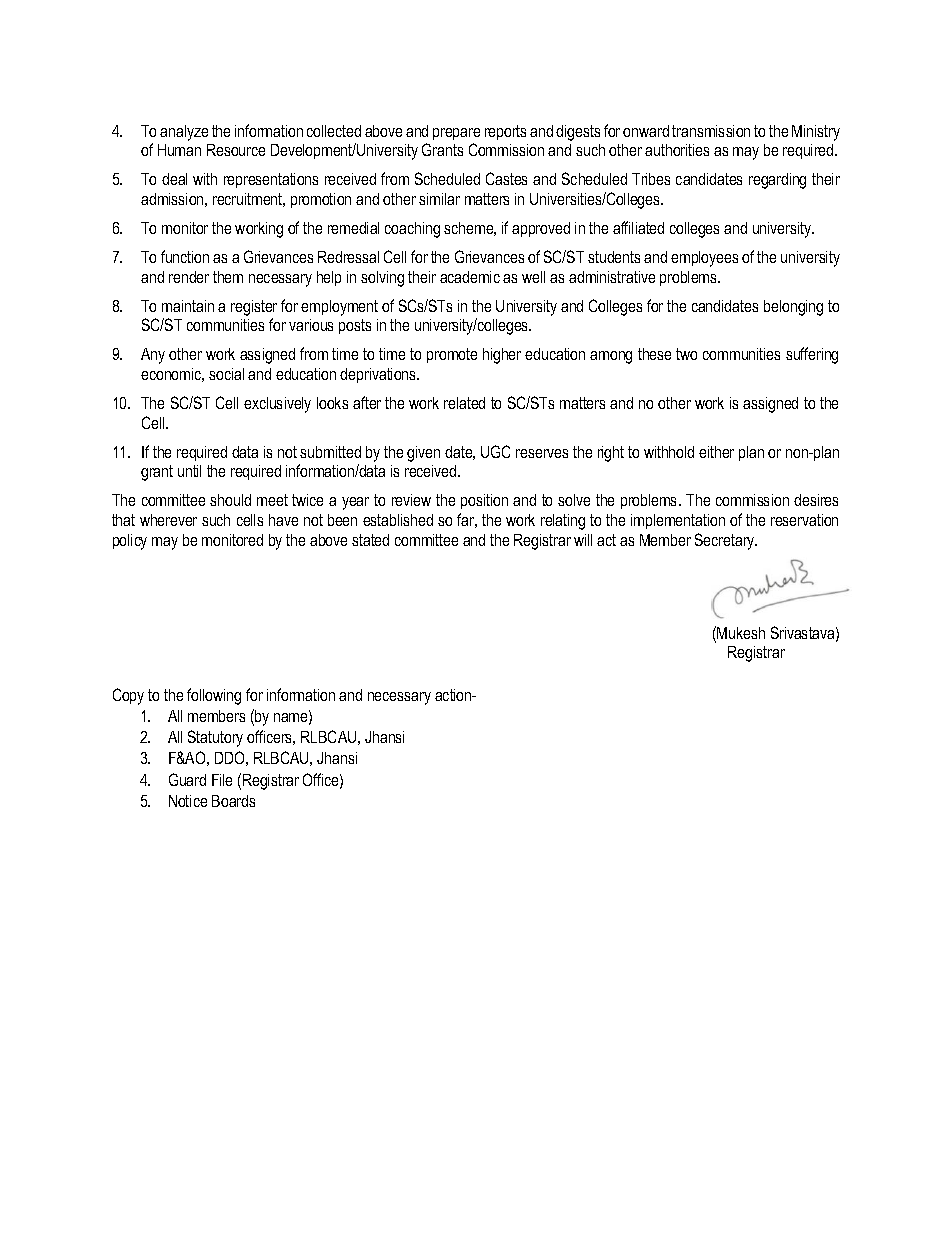  I want to click on transmission, so click(711, 131).
